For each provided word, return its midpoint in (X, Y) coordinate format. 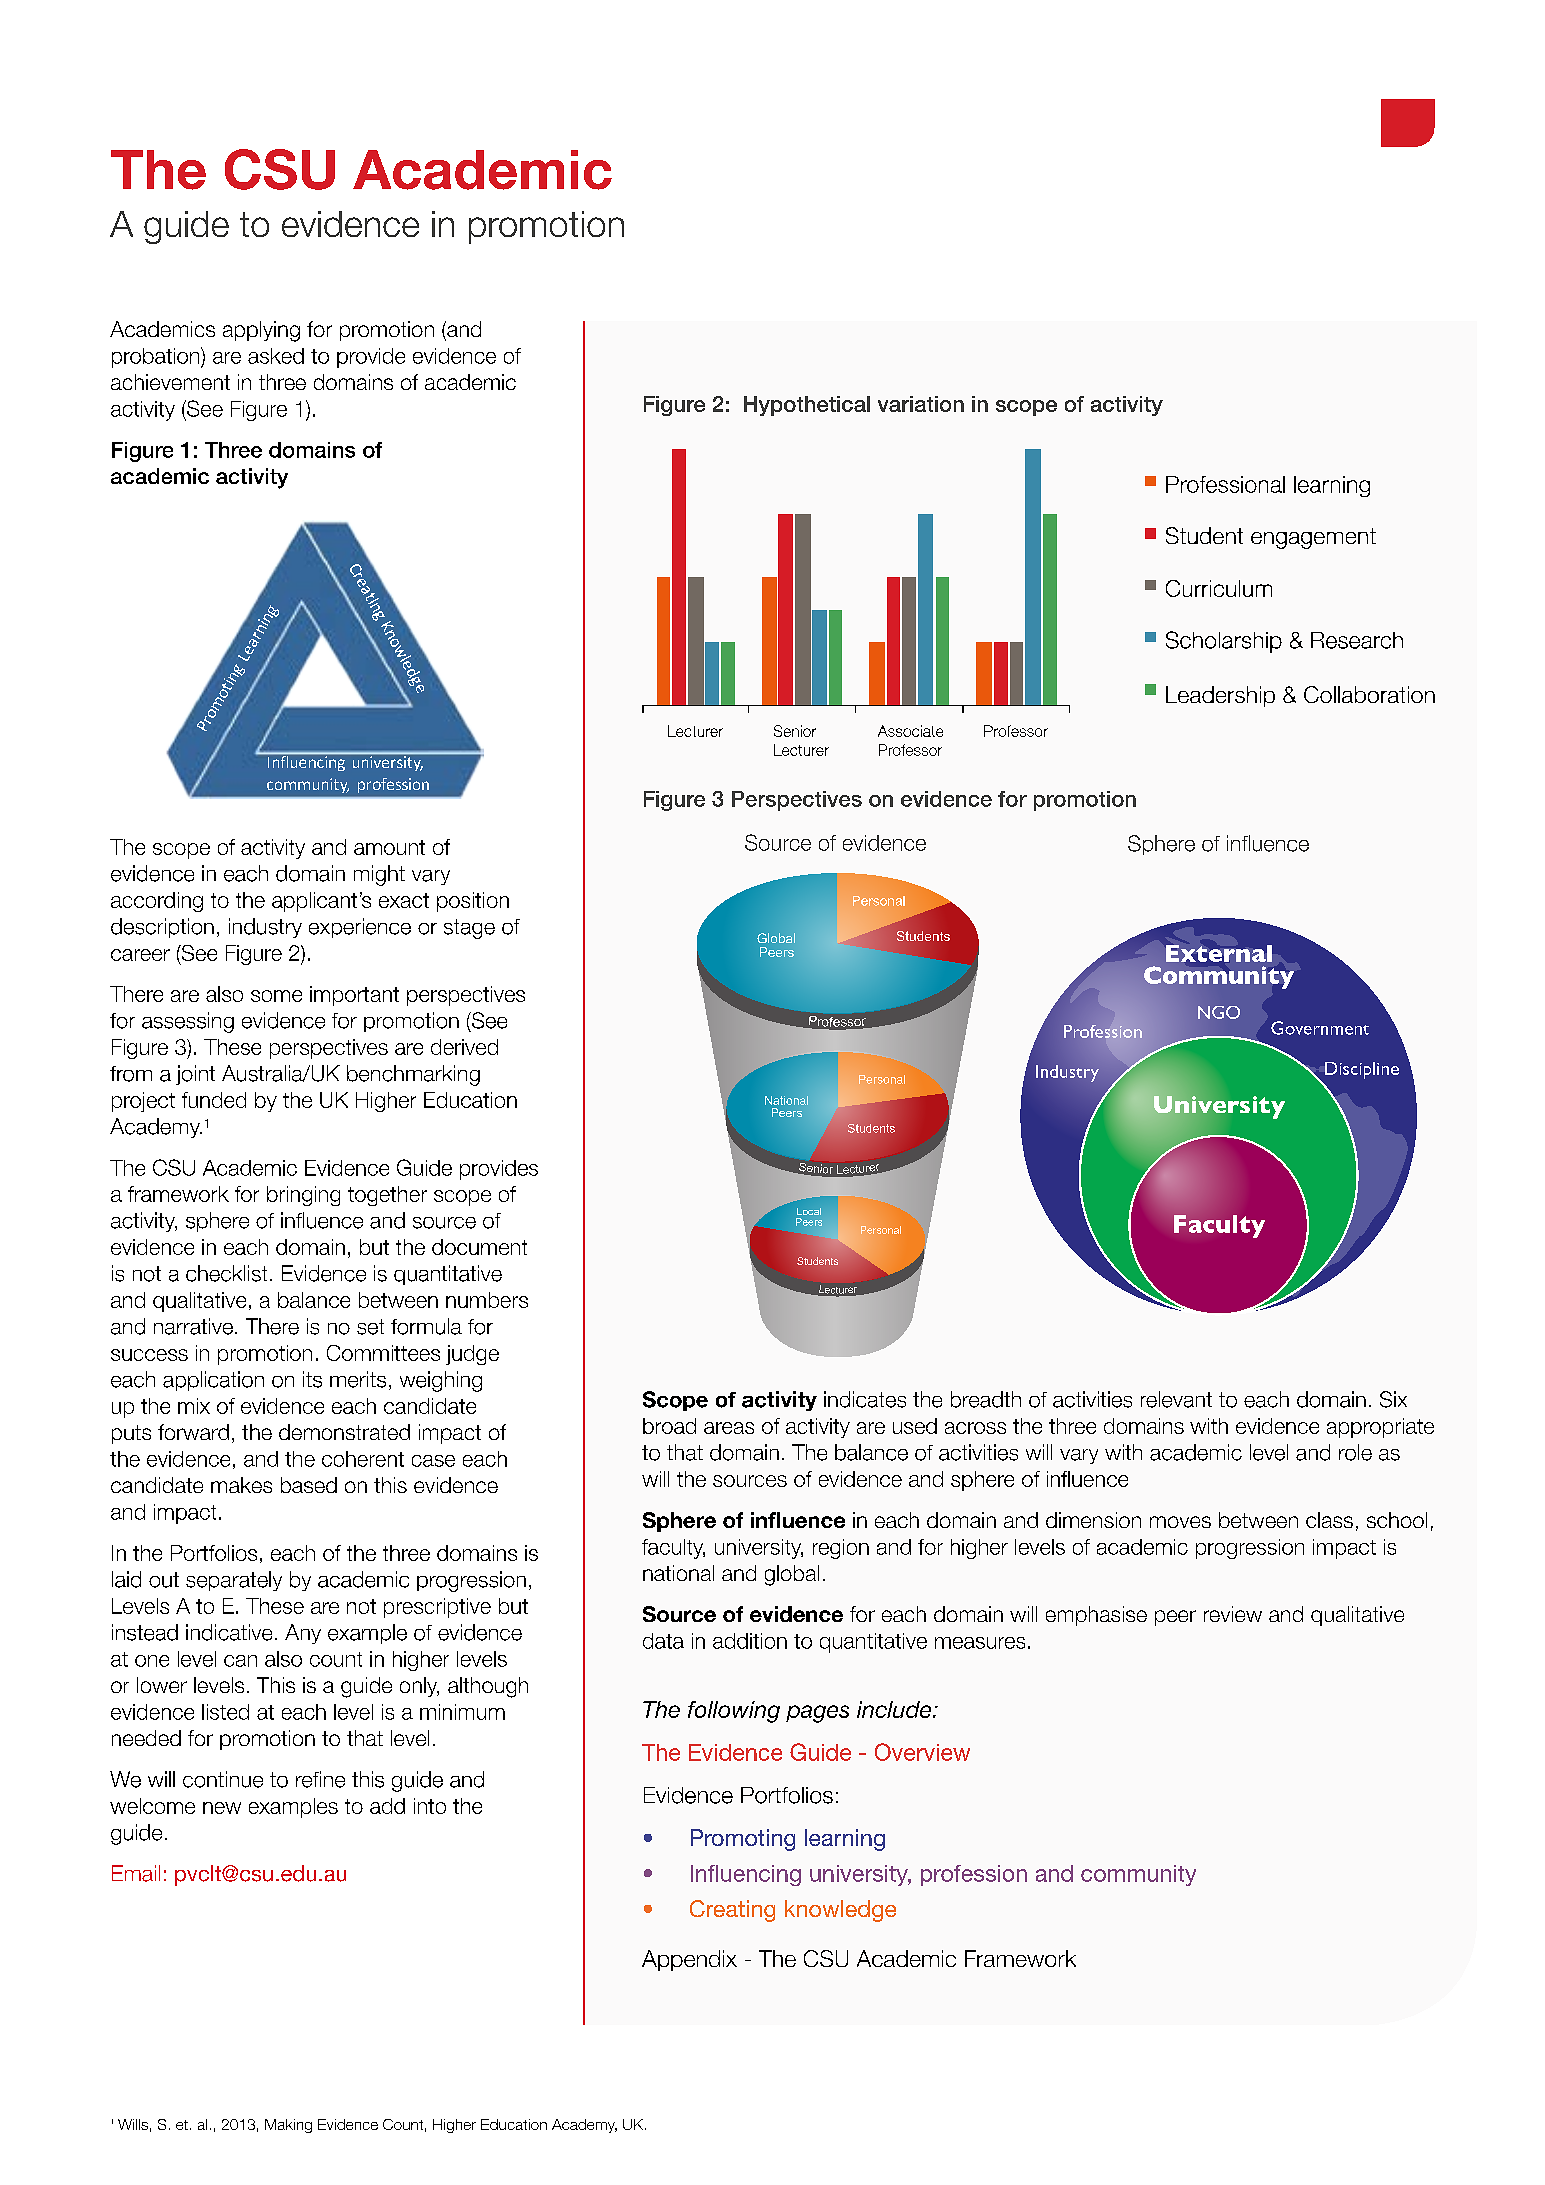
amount (389, 847)
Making (288, 2126)
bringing (303, 1196)
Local (809, 1211)
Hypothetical (807, 406)
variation (921, 404)
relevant (1176, 1399)
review (1233, 1614)
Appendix (689, 1960)
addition (750, 1641)
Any (303, 1634)
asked (276, 356)
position (473, 902)
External (1219, 953)
